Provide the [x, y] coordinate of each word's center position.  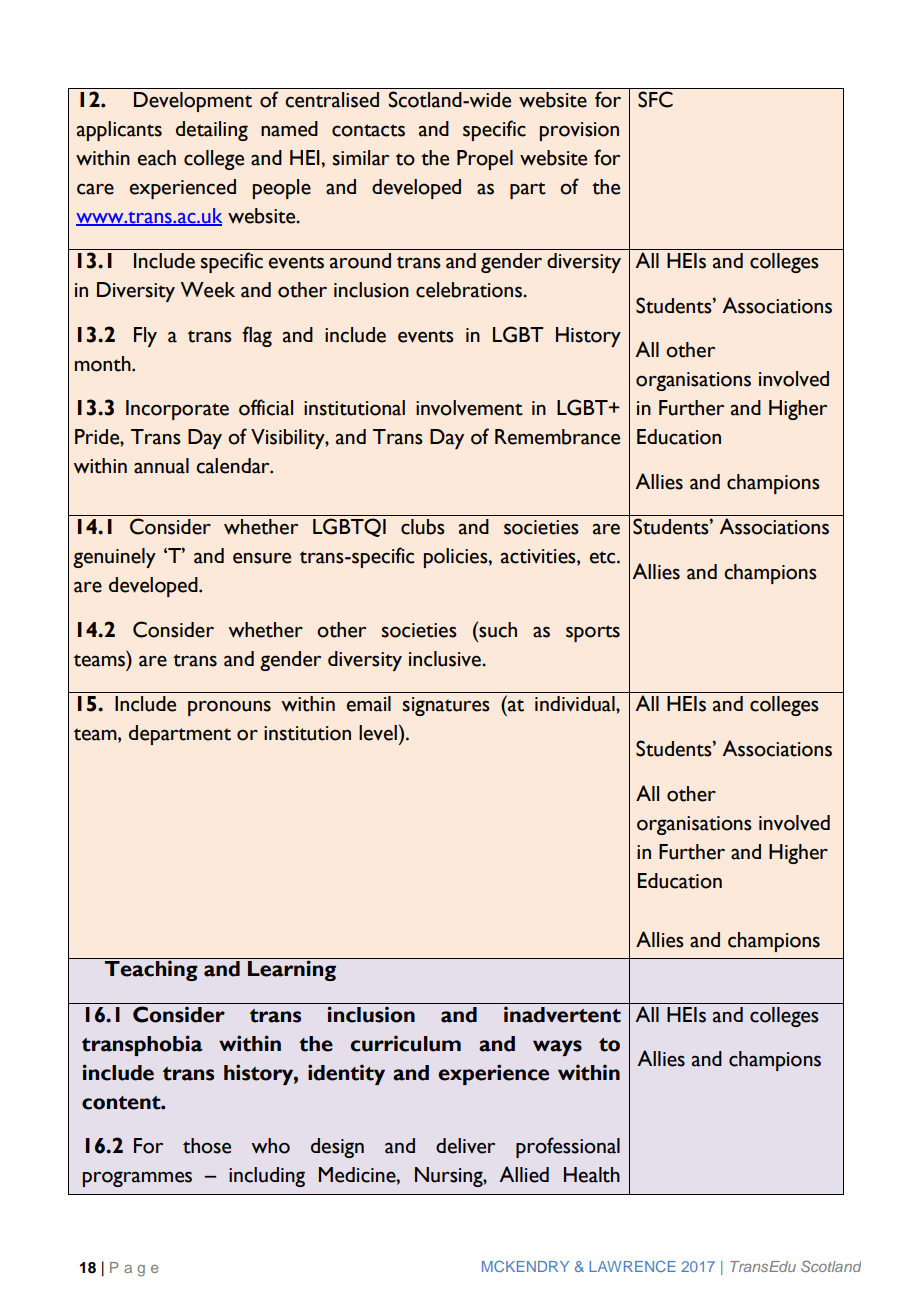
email [369, 704]
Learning [292, 970]
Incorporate [177, 410]
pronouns [229, 708]
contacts [368, 130]
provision [579, 131]
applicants [119, 131]
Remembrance [557, 437]
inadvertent [562, 1014]
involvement [469, 408]
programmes [137, 1179]
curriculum [405, 1043]
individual [576, 704]
